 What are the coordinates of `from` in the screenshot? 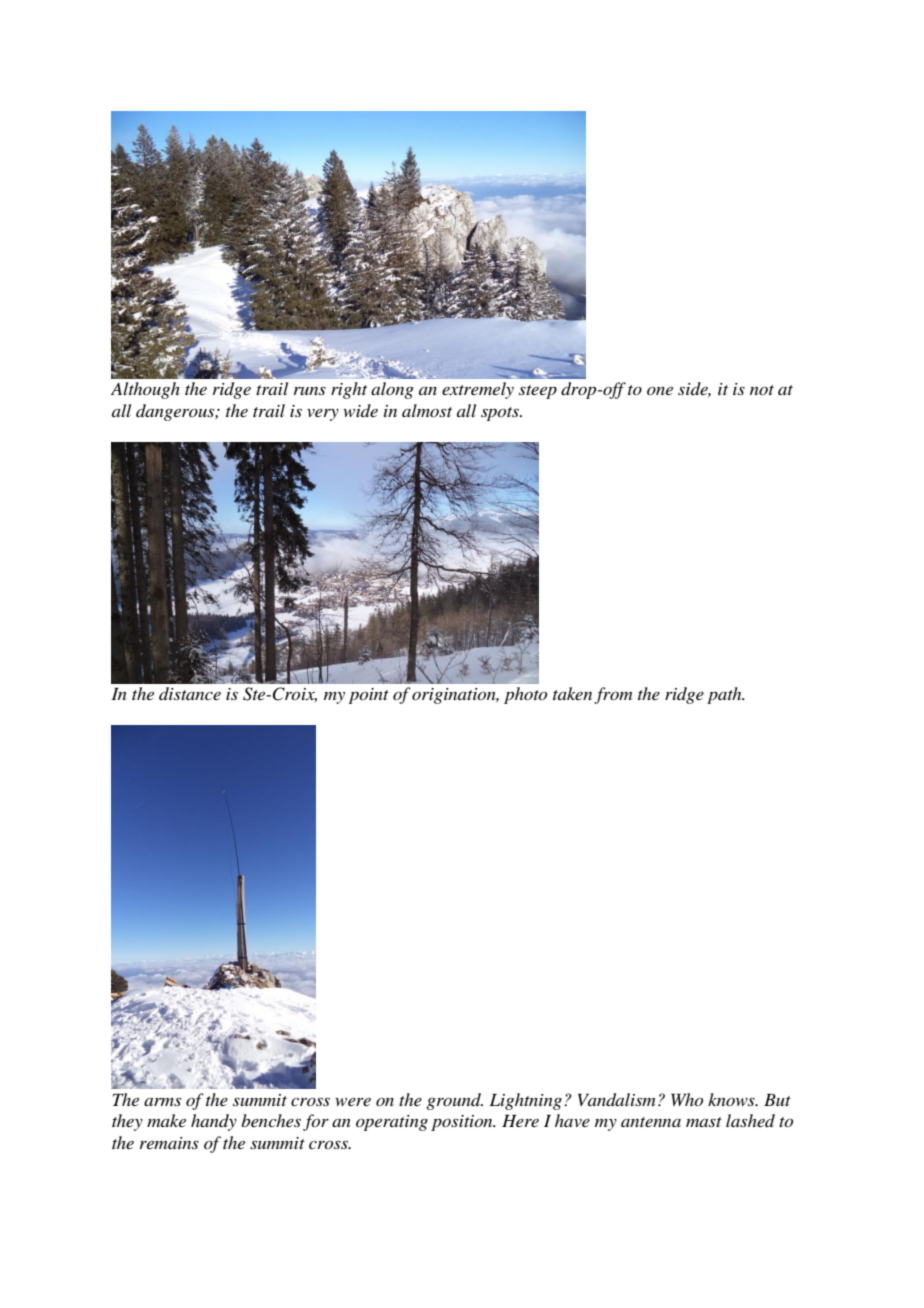 It's located at (613, 695).
